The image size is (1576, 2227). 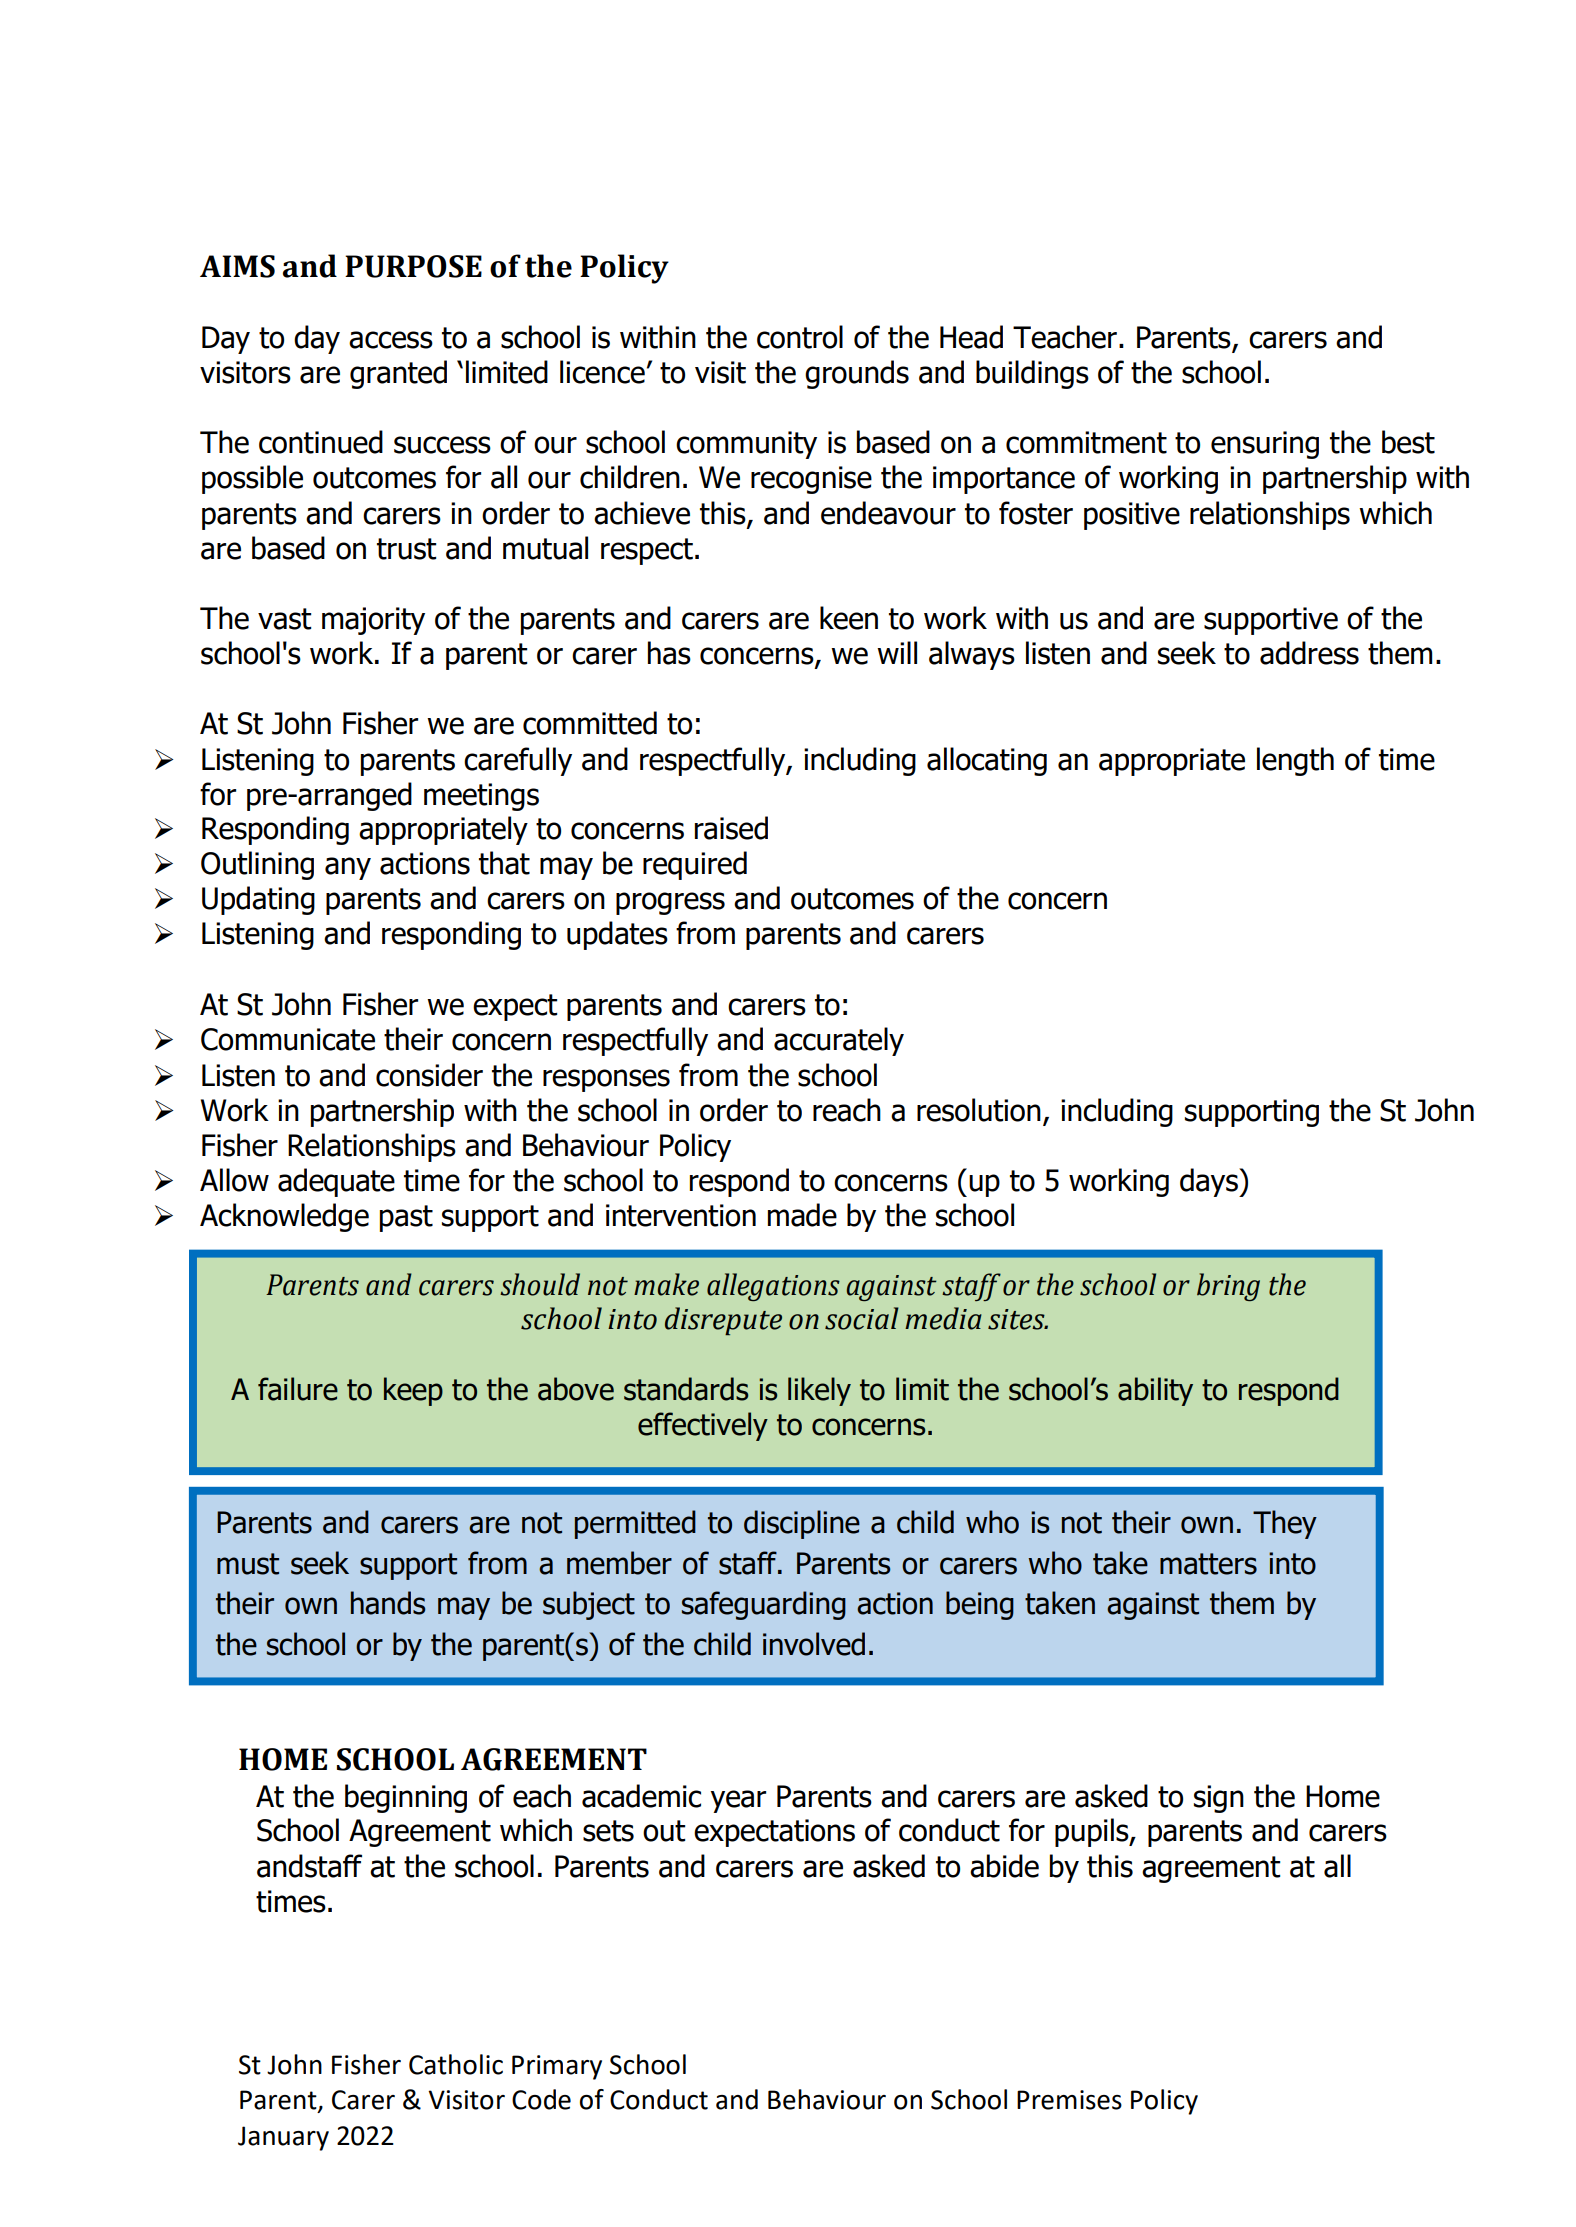 What do you see at coordinates (391, 340) in the page?
I see `access` at bounding box center [391, 340].
